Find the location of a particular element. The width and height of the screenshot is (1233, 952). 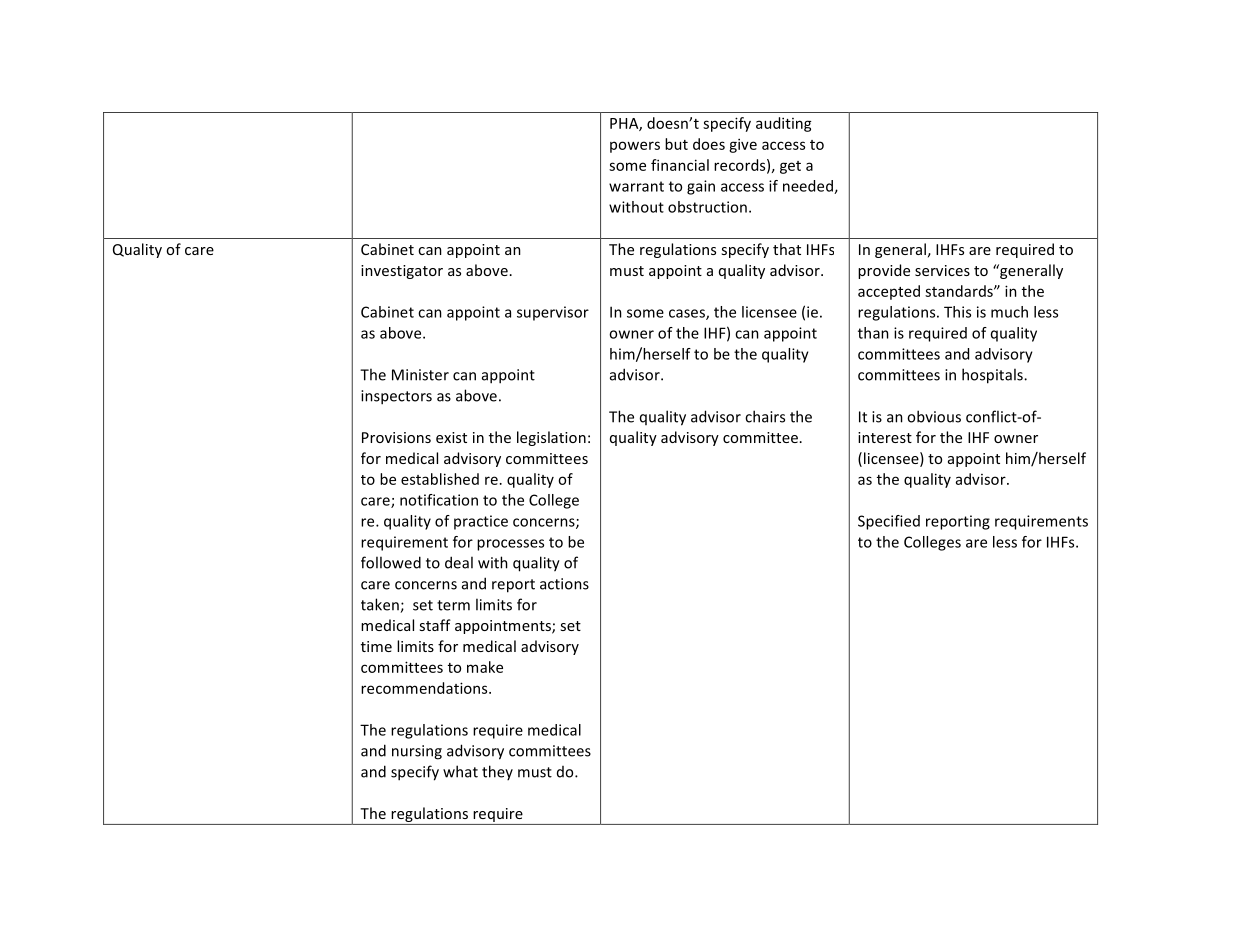

term is located at coordinates (453, 605).
